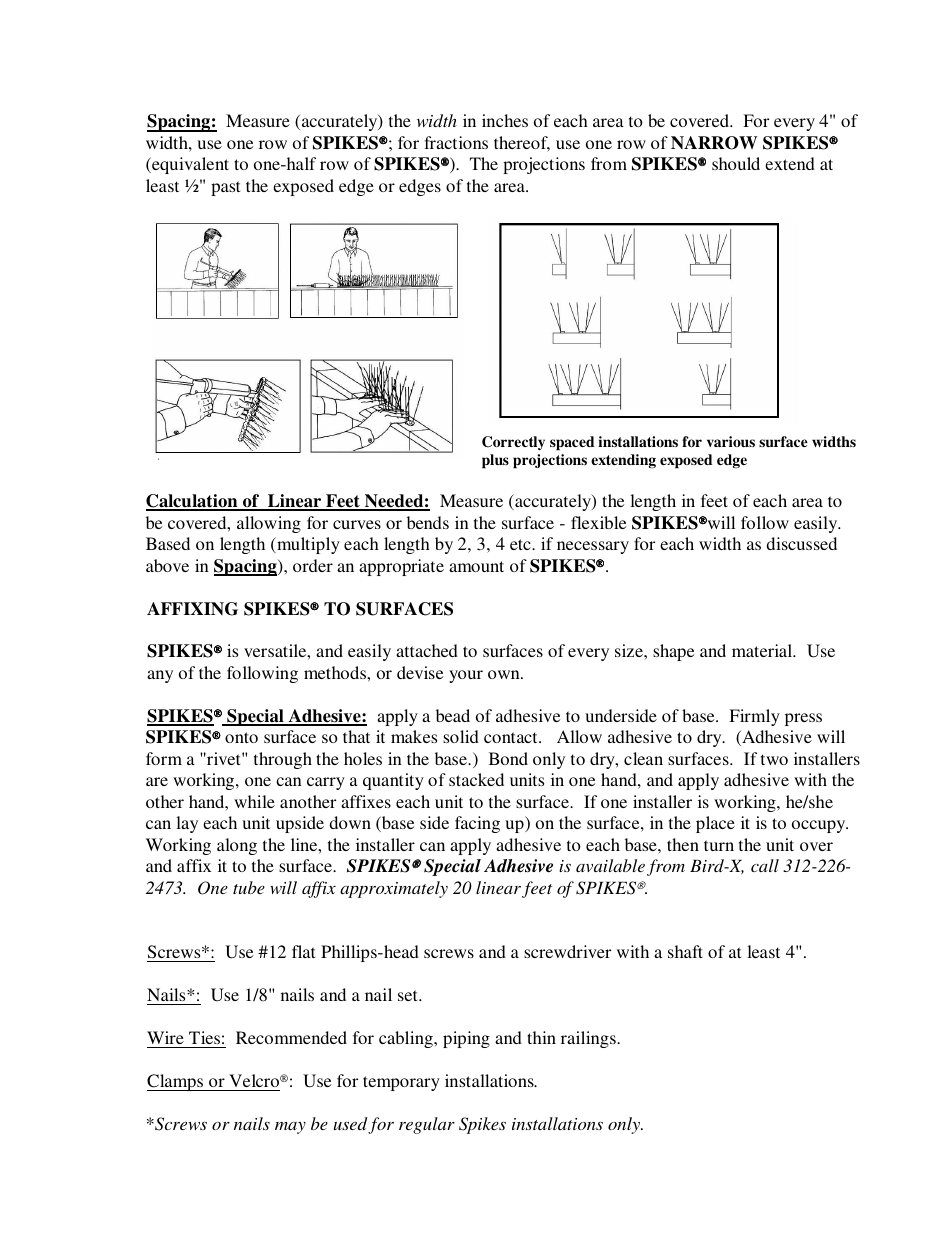  What do you see at coordinates (736, 163) in the screenshot?
I see `should` at bounding box center [736, 163].
